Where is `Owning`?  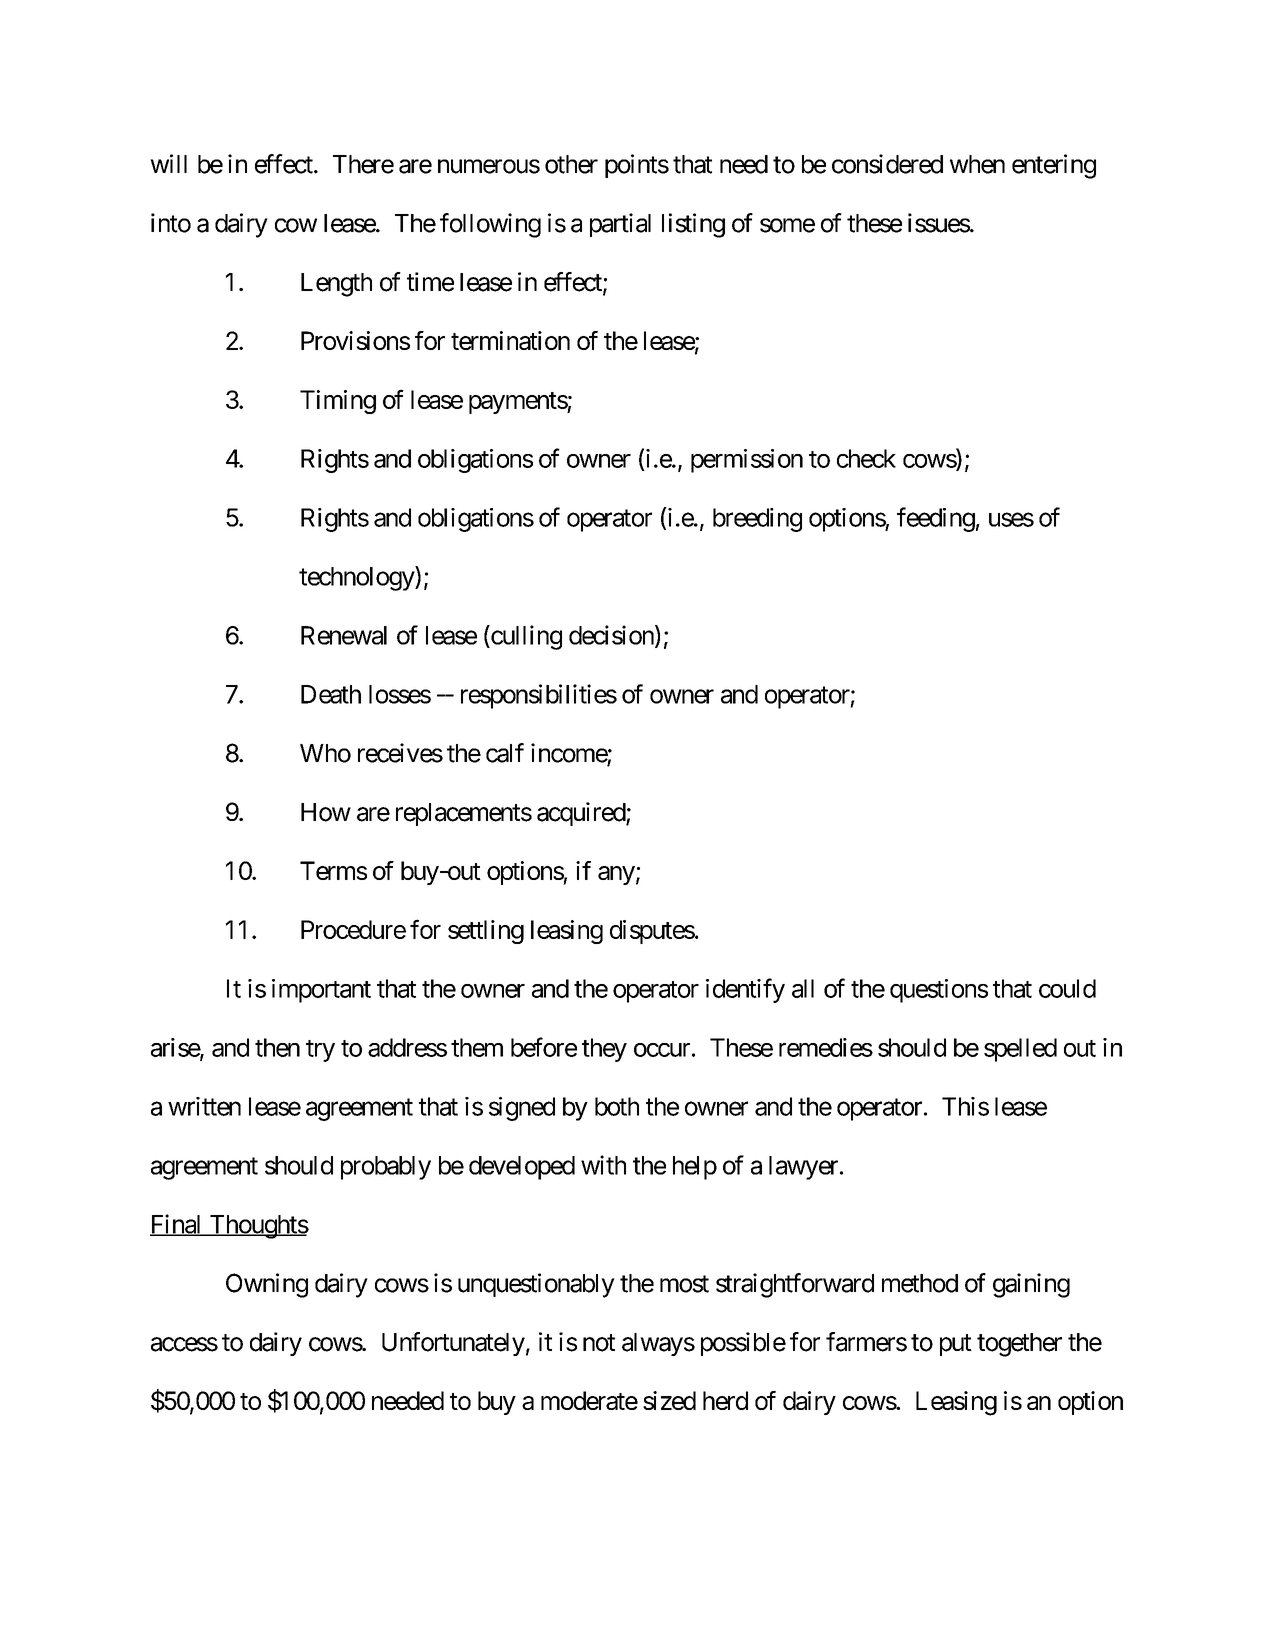 Owning is located at coordinates (267, 1285).
